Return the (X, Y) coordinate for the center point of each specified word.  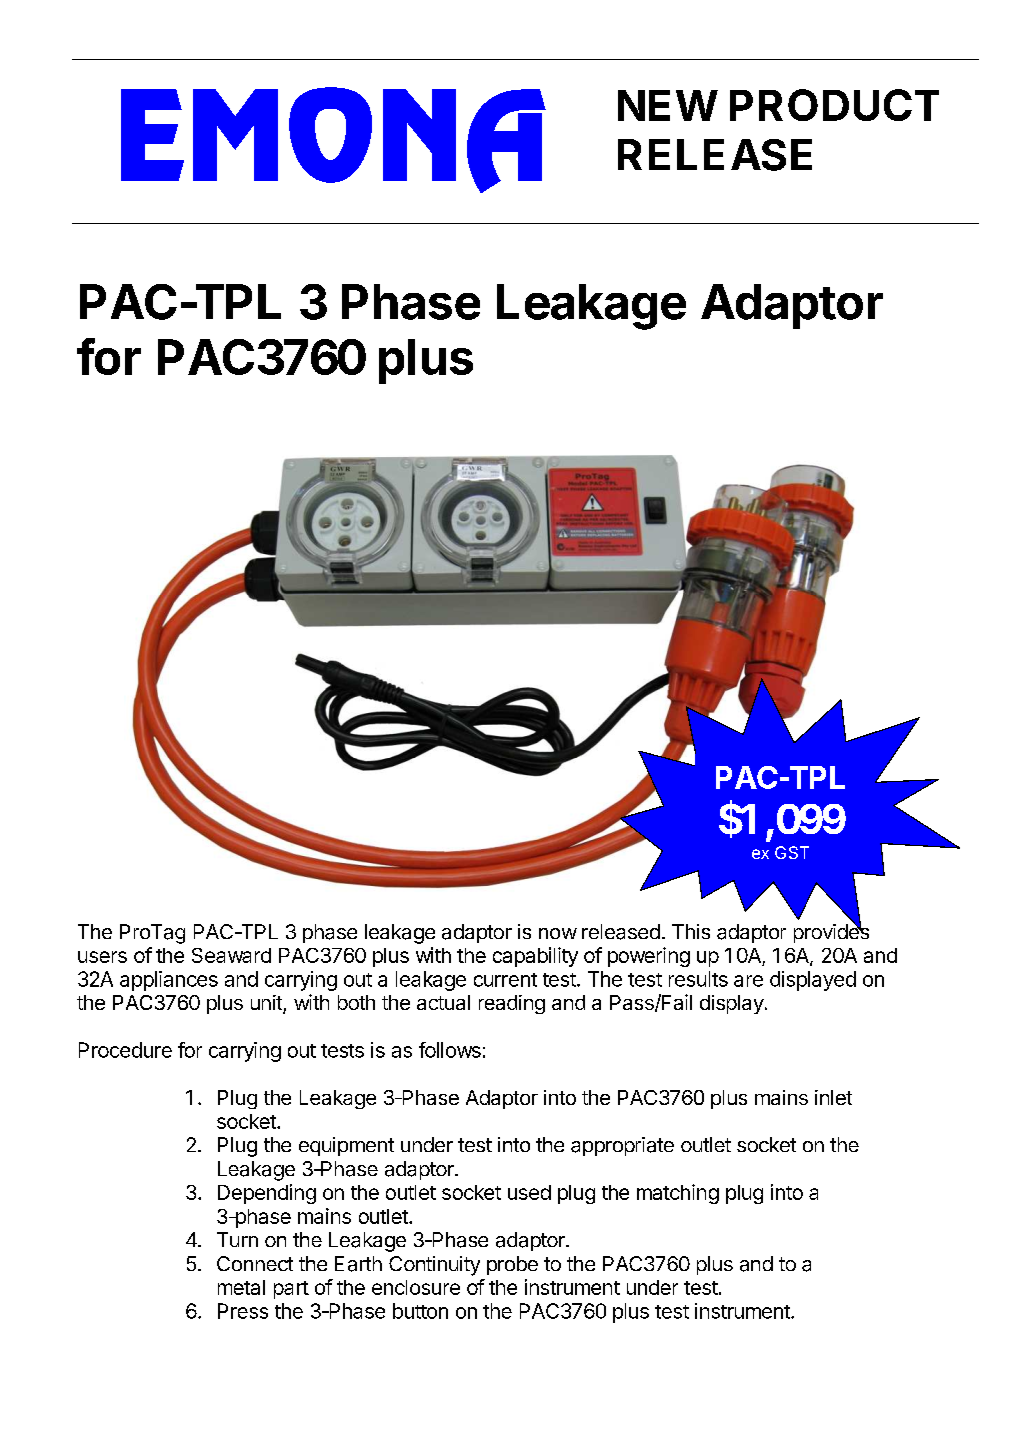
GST (792, 852)
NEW (667, 105)
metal (241, 1287)
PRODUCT (834, 105)
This (691, 931)
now (558, 933)
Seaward (231, 955)
